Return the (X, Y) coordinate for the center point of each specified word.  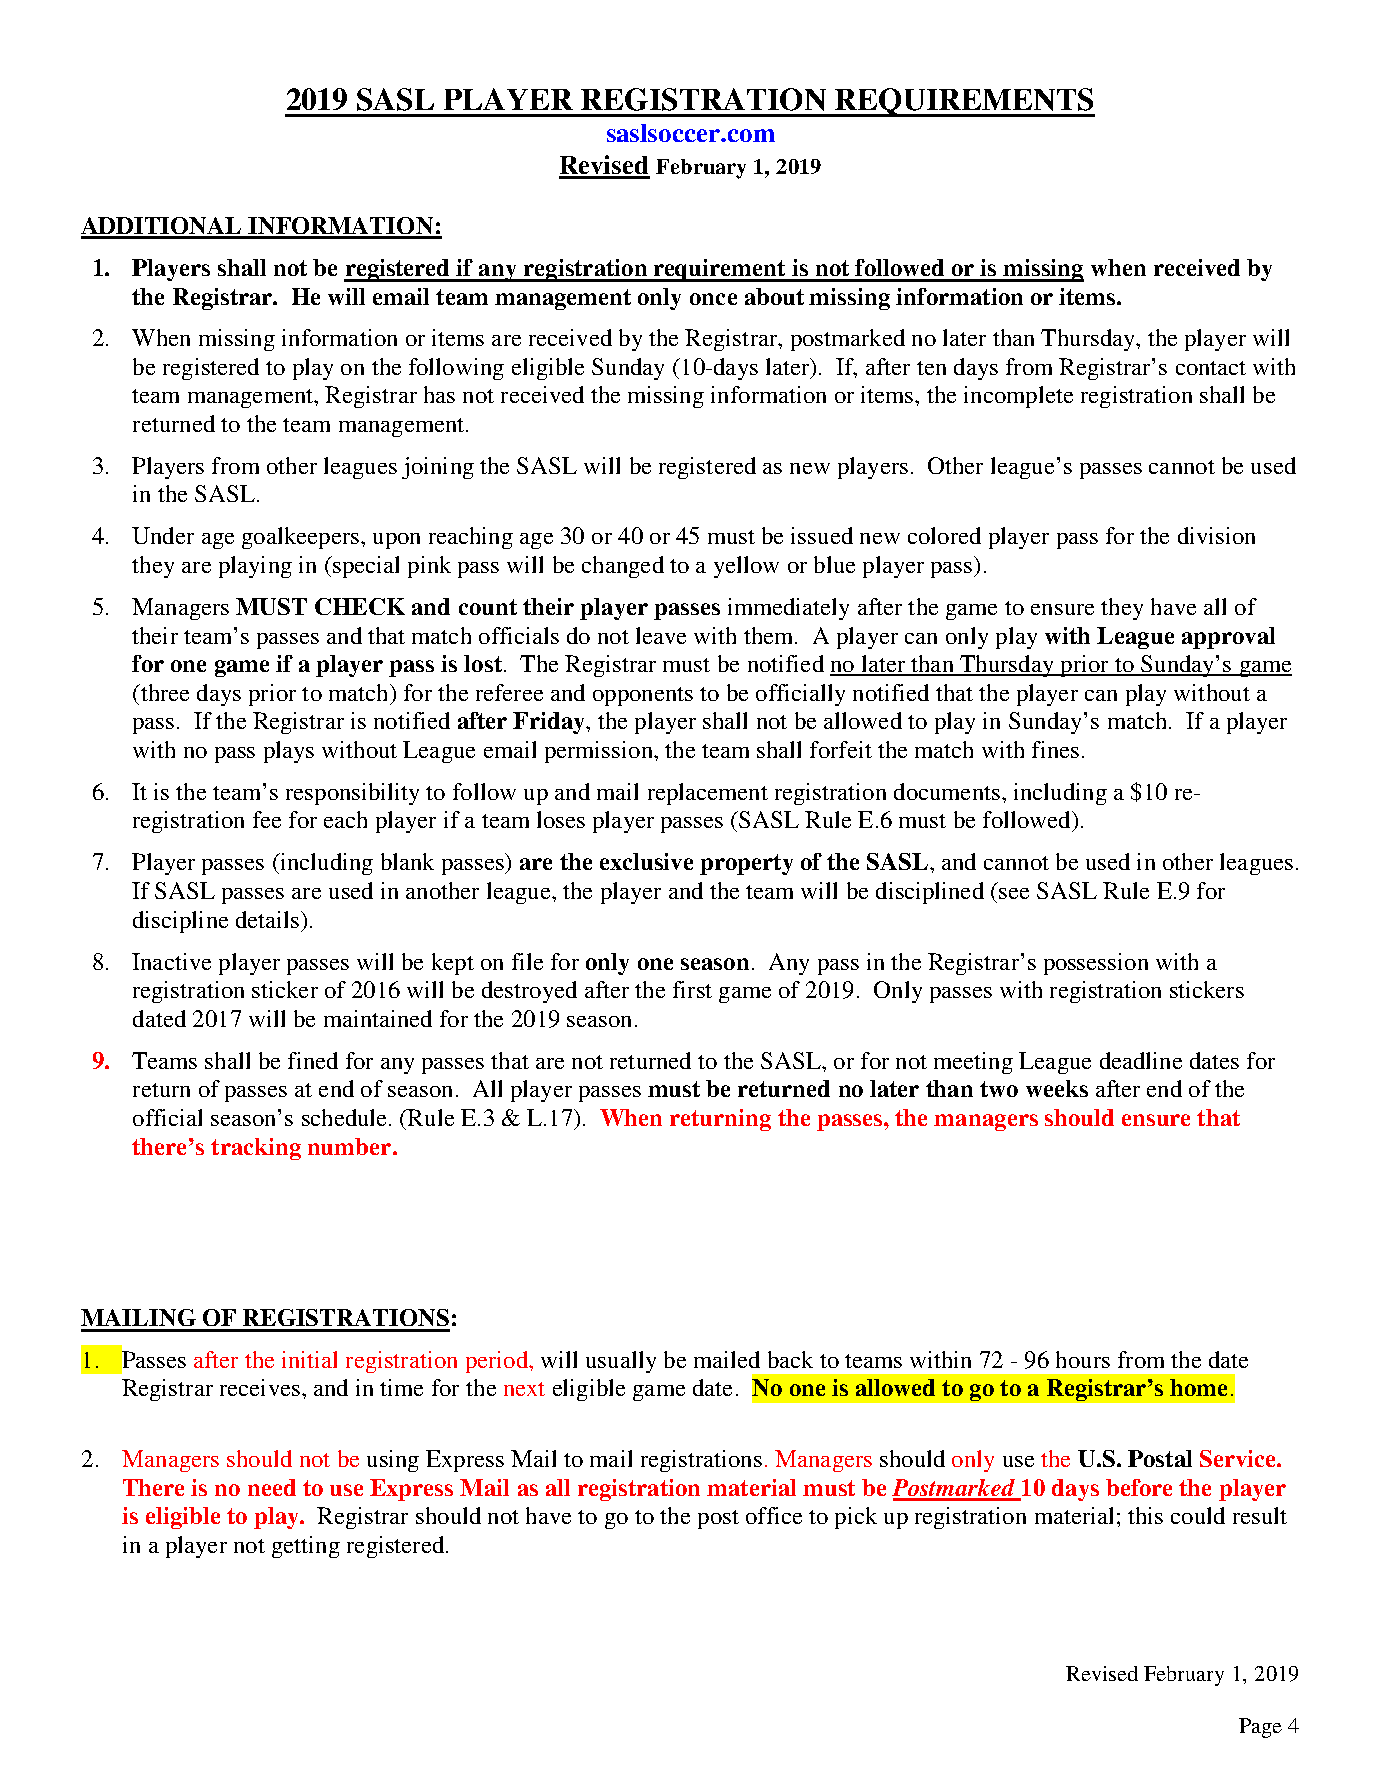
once (713, 299)
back (790, 1359)
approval (1228, 638)
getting (306, 1547)
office (774, 1515)
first (692, 989)
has (439, 394)
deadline (1141, 1060)
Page (1260, 1728)
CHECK (360, 606)
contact (1211, 368)
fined (313, 1060)
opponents (643, 696)
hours (1083, 1359)
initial (309, 1359)
